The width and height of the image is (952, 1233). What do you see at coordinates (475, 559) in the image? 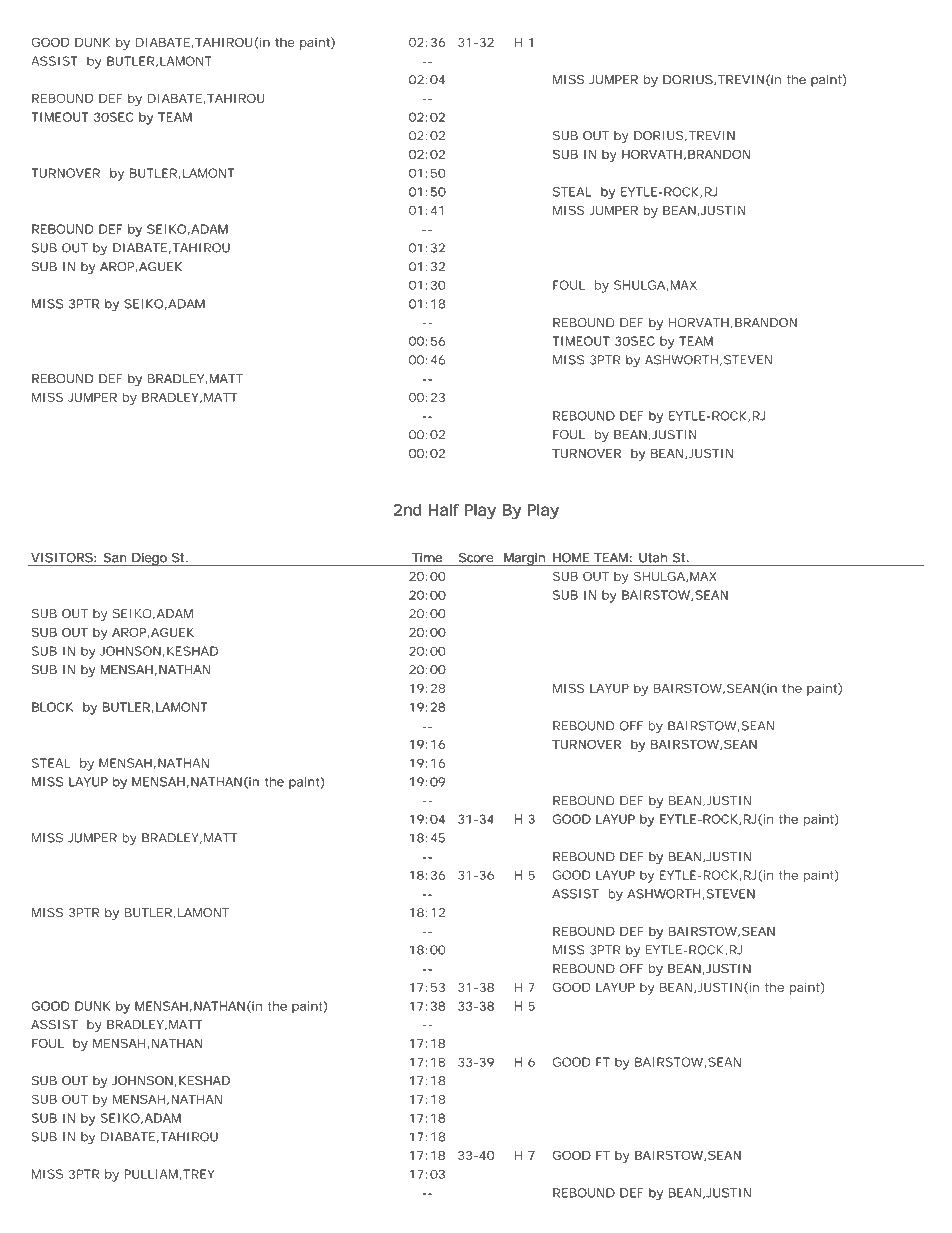
I see `Score` at bounding box center [475, 559].
